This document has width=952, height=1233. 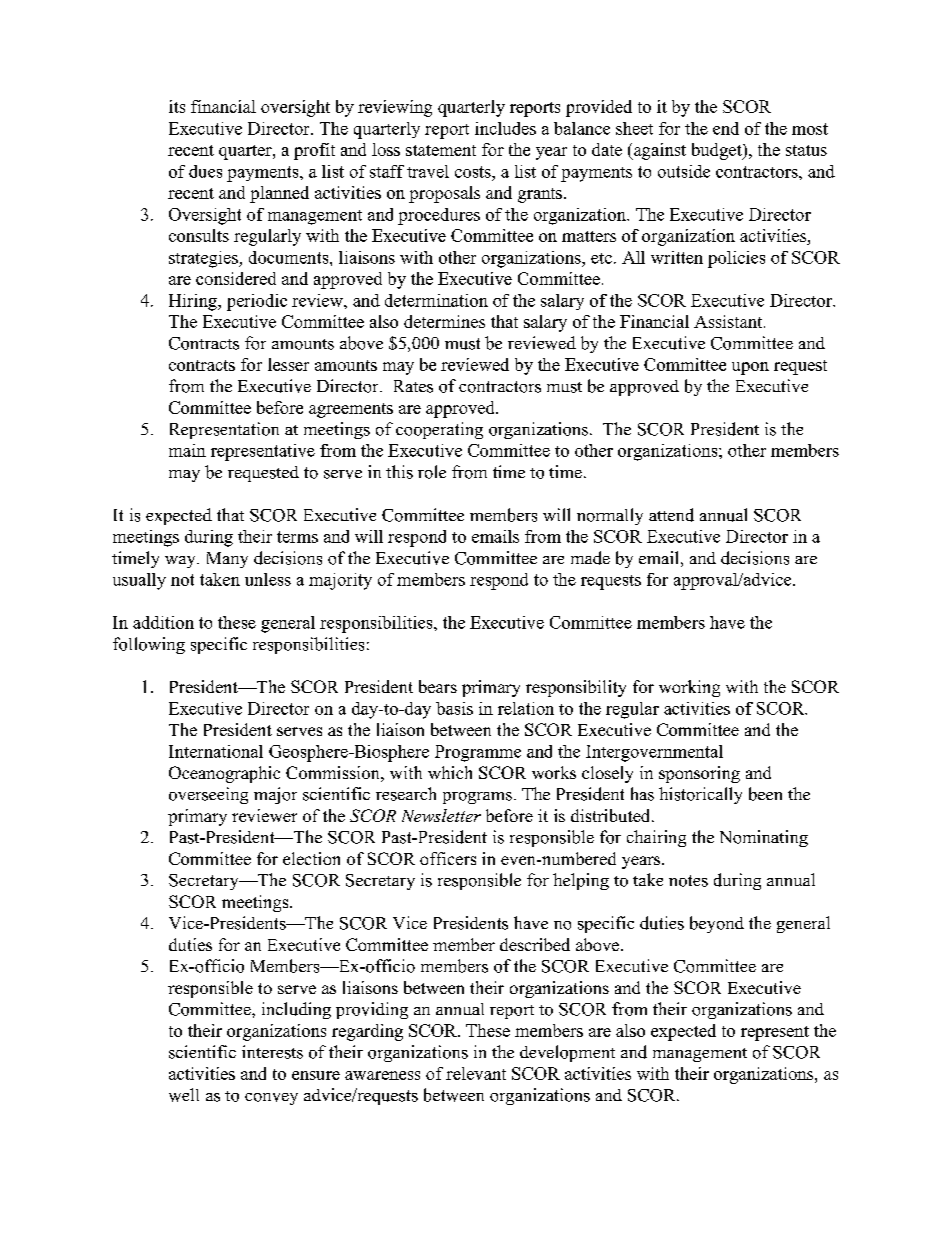 I want to click on includes, so click(x=505, y=128).
